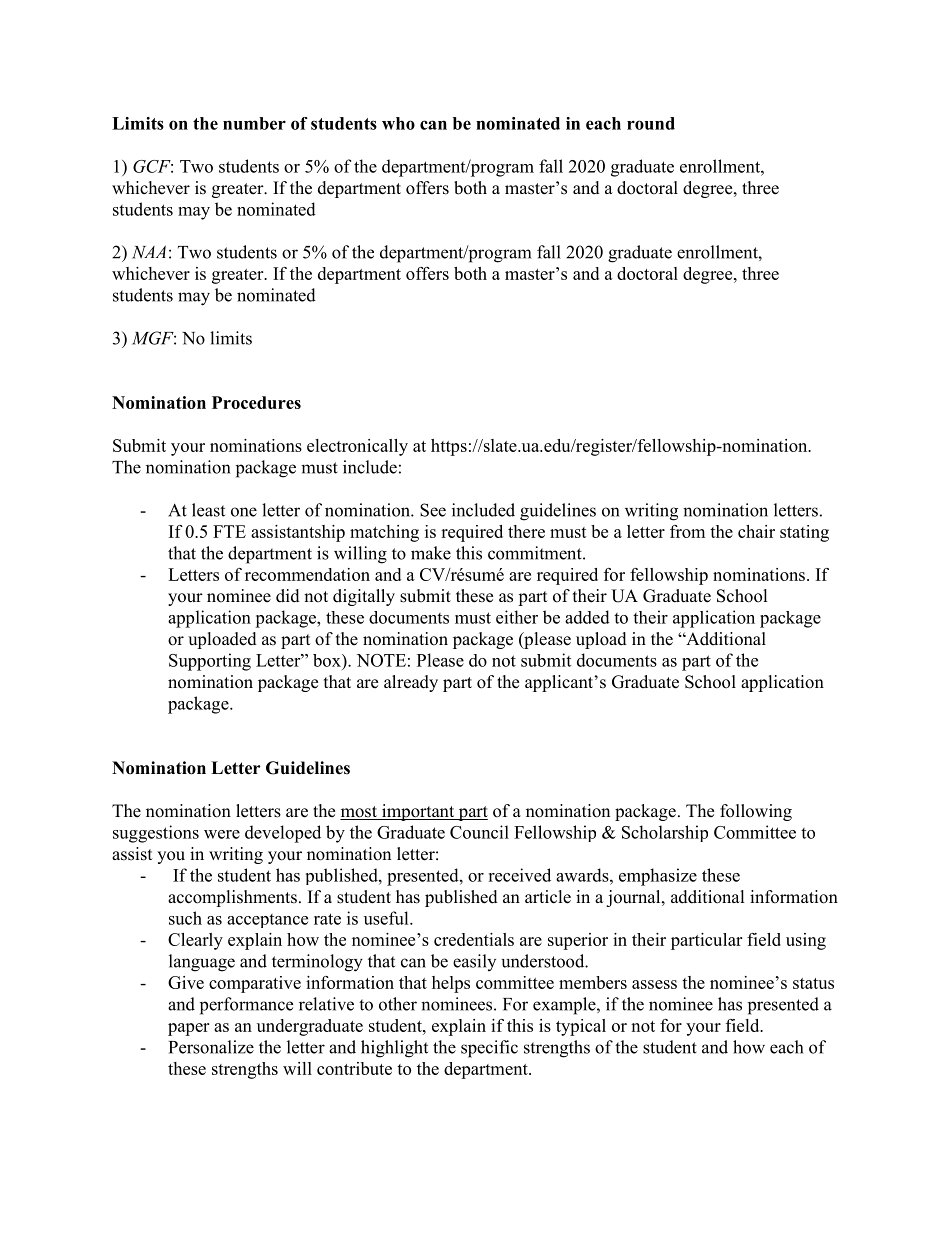  I want to click on specific, so click(489, 1049).
